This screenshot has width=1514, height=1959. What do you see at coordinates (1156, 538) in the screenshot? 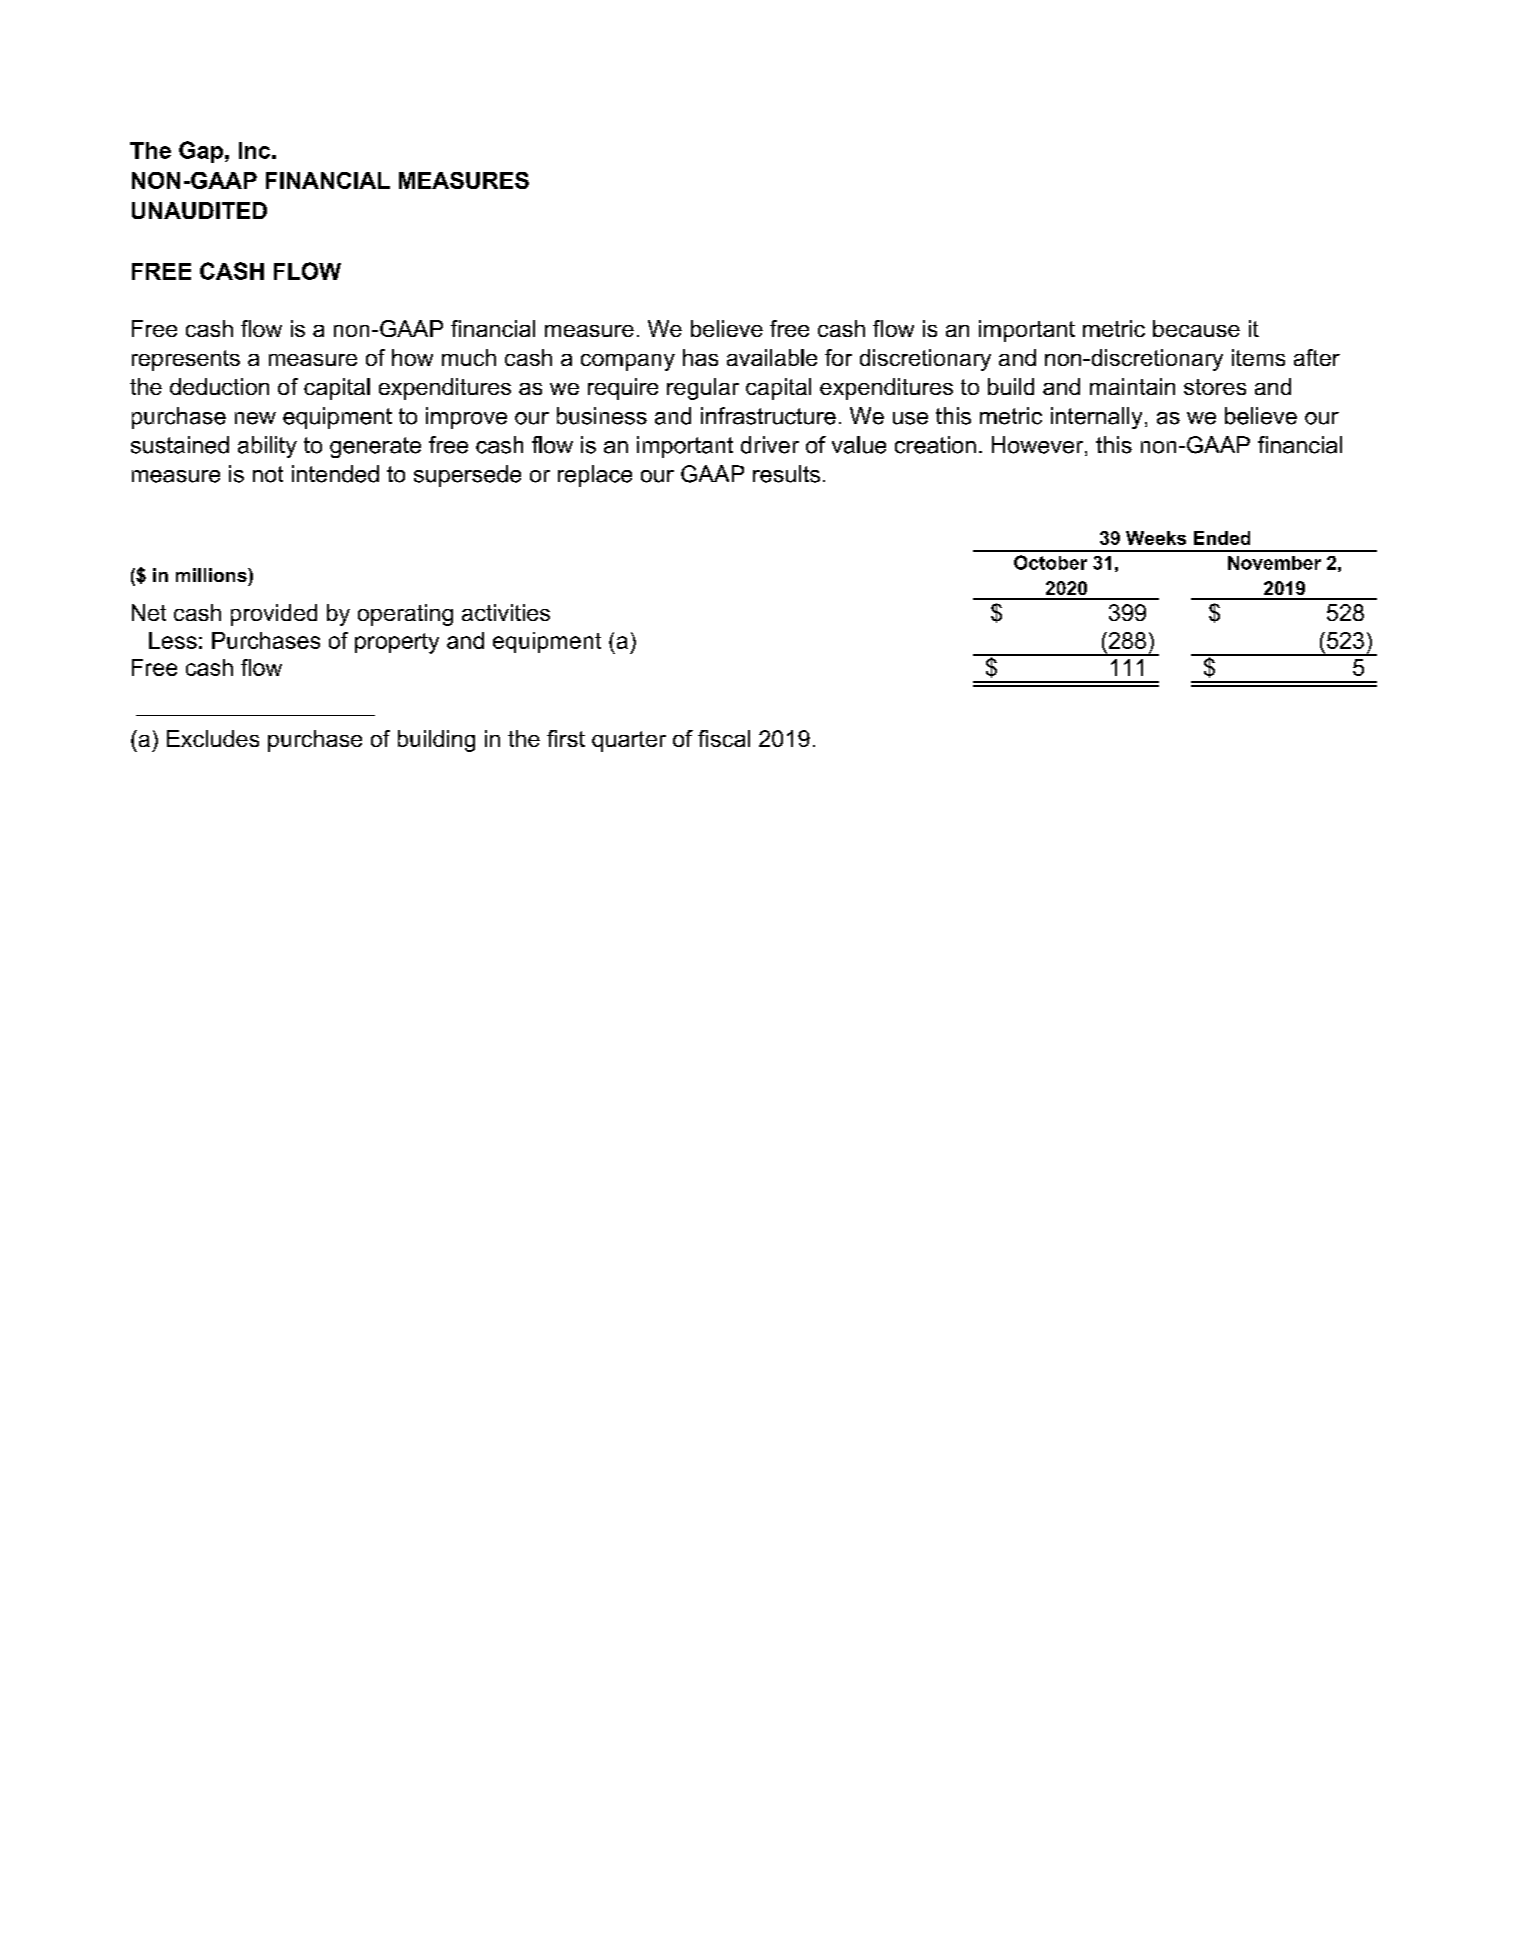
I see `Weeks` at bounding box center [1156, 538].
